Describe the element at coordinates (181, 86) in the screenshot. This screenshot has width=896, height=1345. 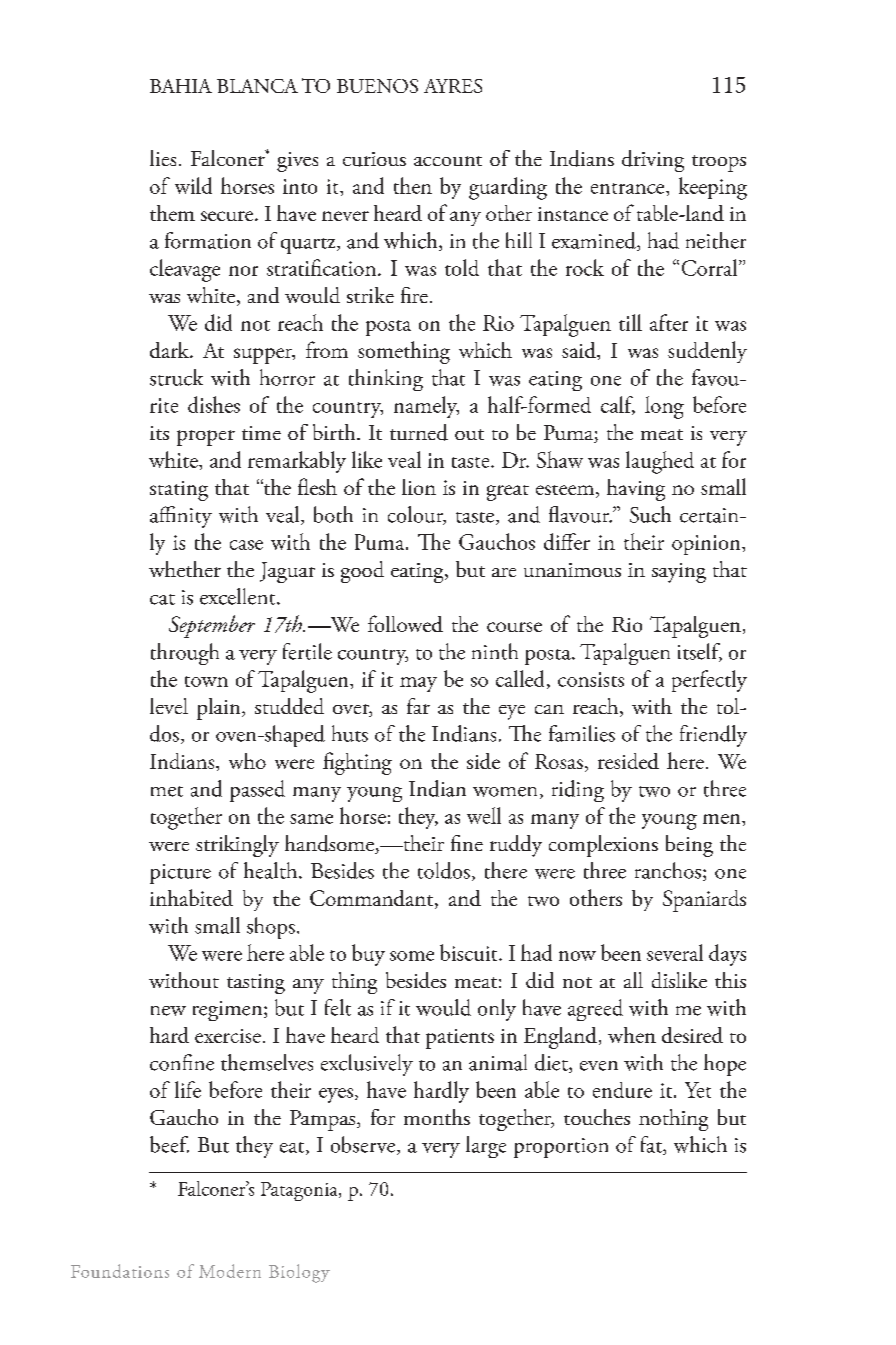
I see `BAHIA` at that location.
